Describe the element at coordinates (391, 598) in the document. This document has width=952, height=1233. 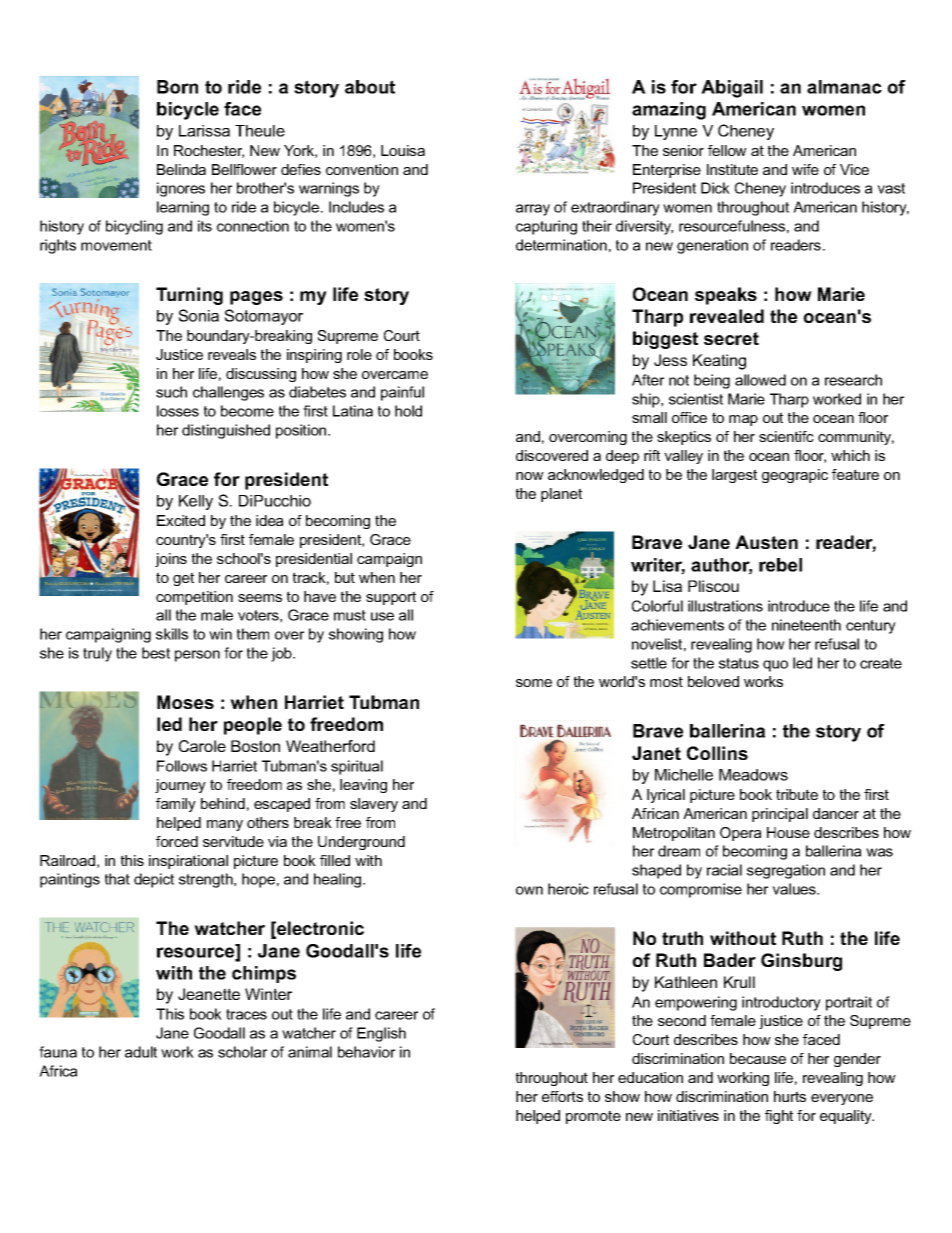
I see `support` at that location.
